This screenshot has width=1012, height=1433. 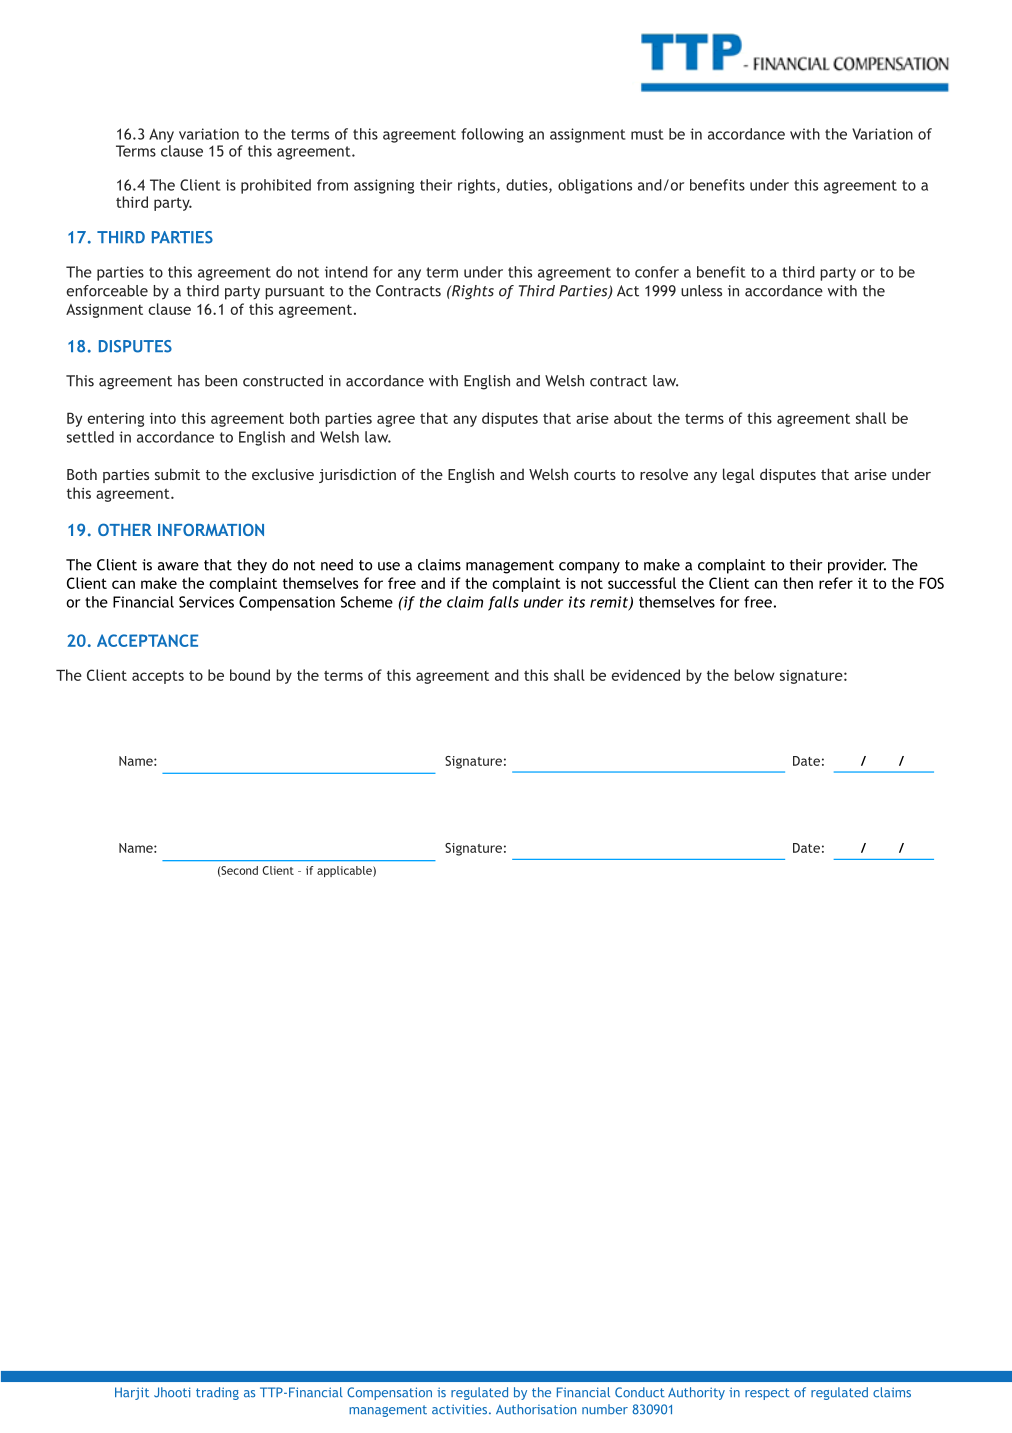 I want to click on prohibited, so click(x=276, y=186).
